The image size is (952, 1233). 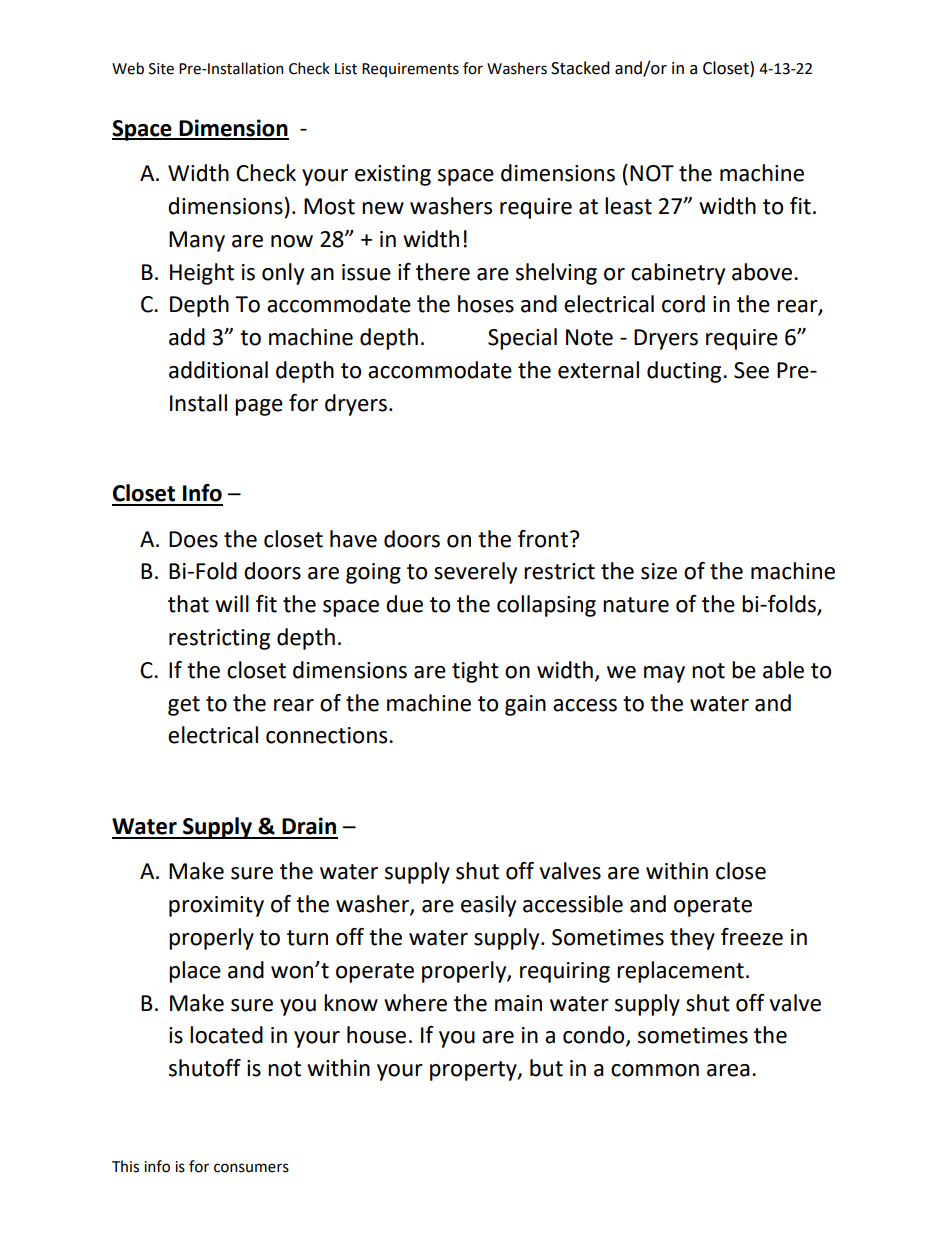 What do you see at coordinates (404, 604) in the document?
I see `due` at bounding box center [404, 604].
